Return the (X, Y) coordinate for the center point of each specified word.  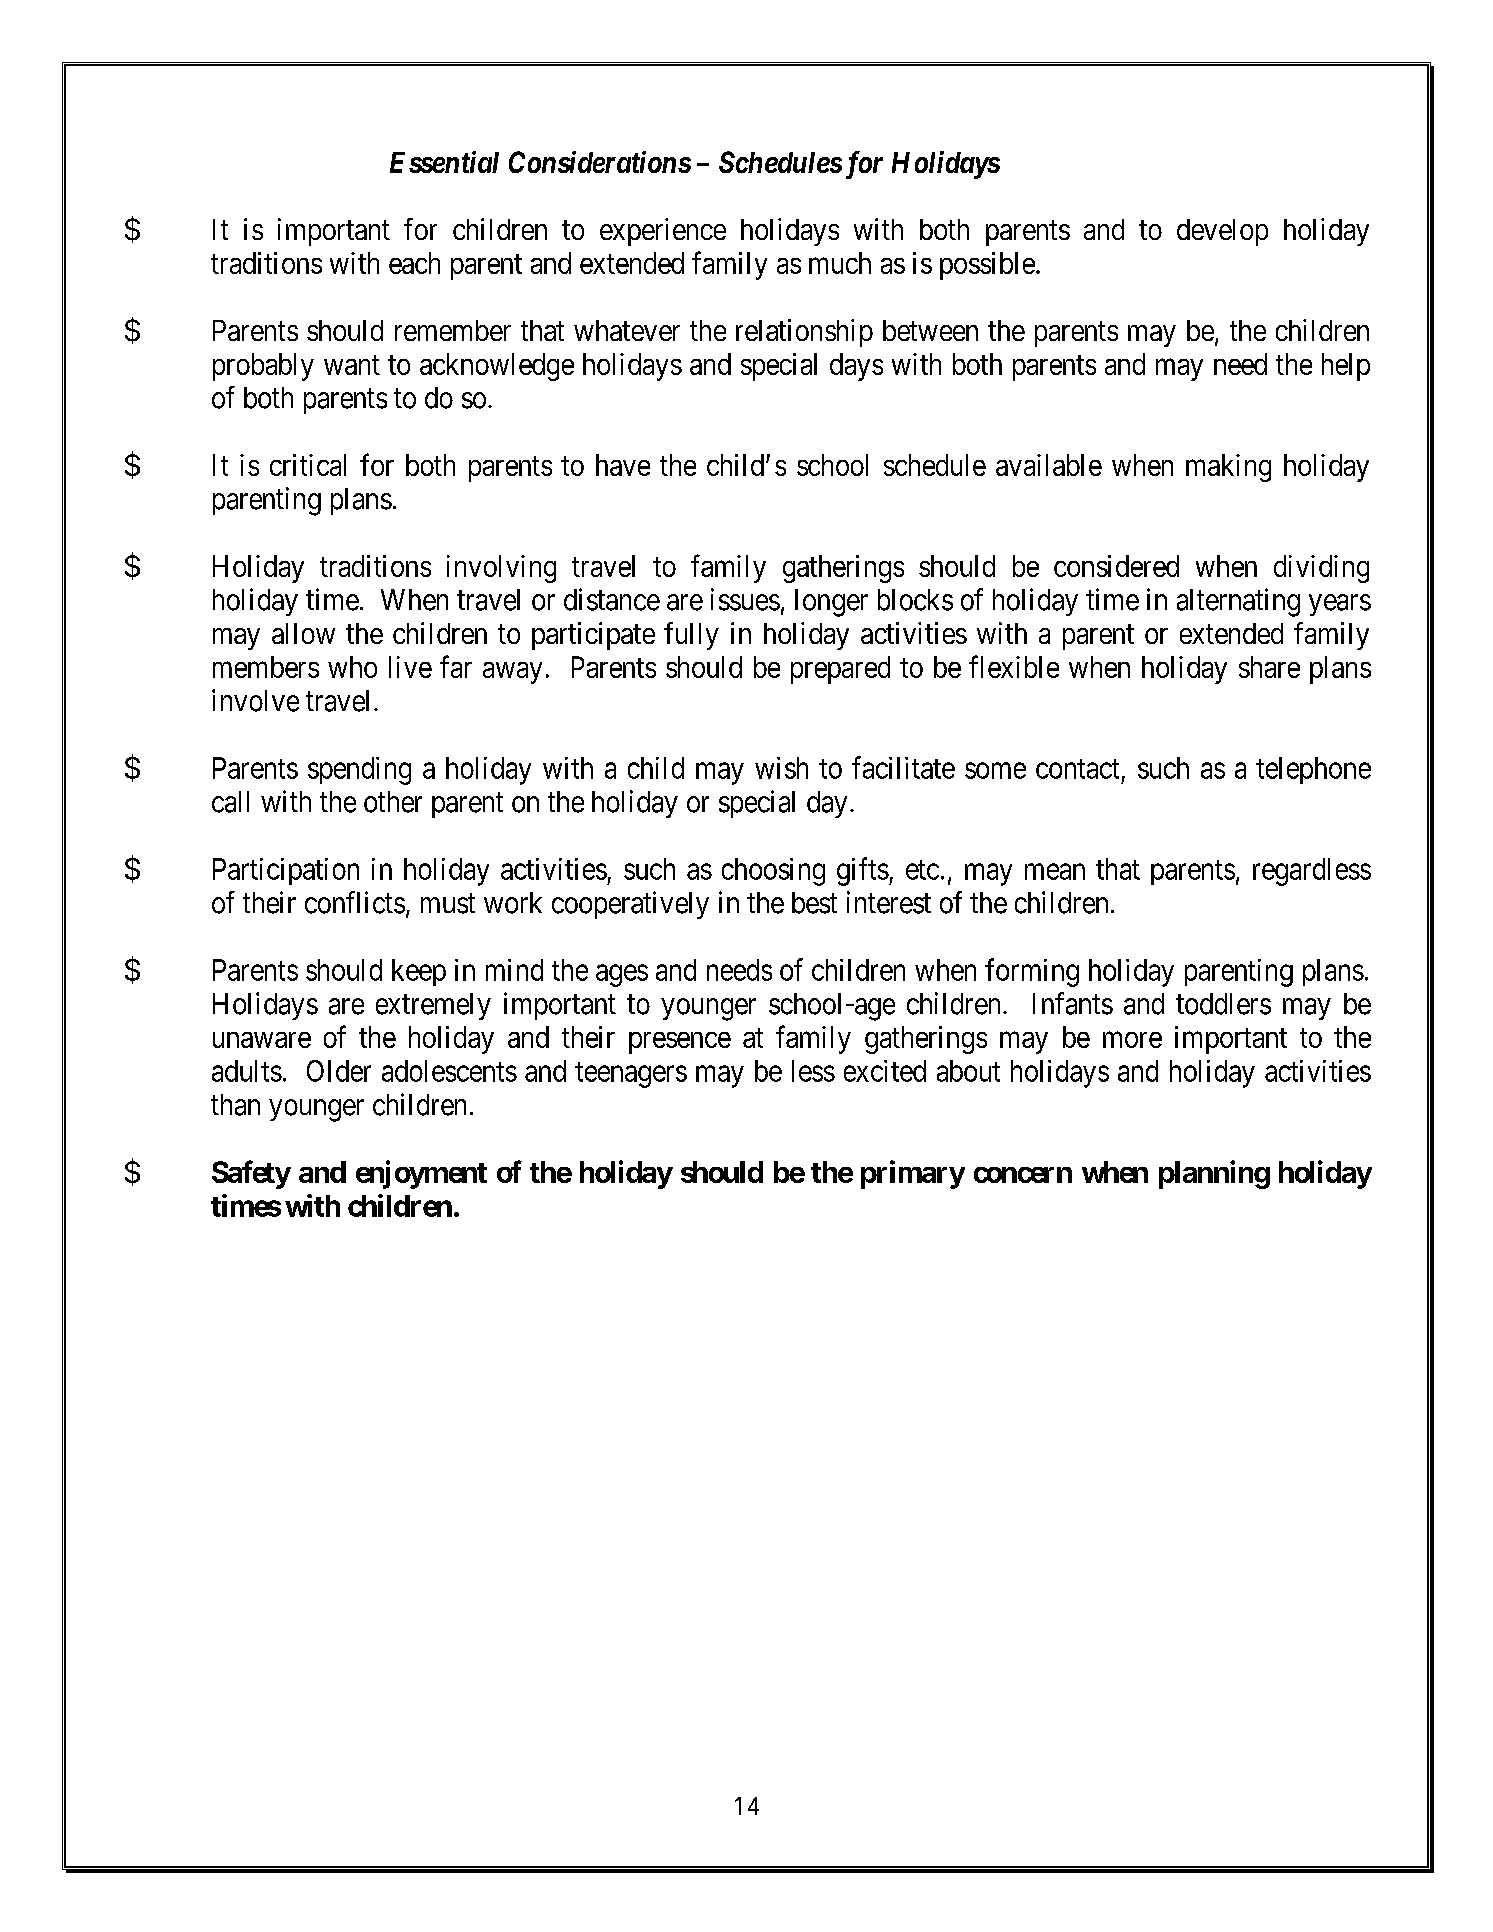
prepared (840, 670)
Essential (444, 162)
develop (1222, 232)
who (352, 667)
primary (913, 1174)
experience (663, 232)
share (1269, 667)
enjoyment (421, 1174)
